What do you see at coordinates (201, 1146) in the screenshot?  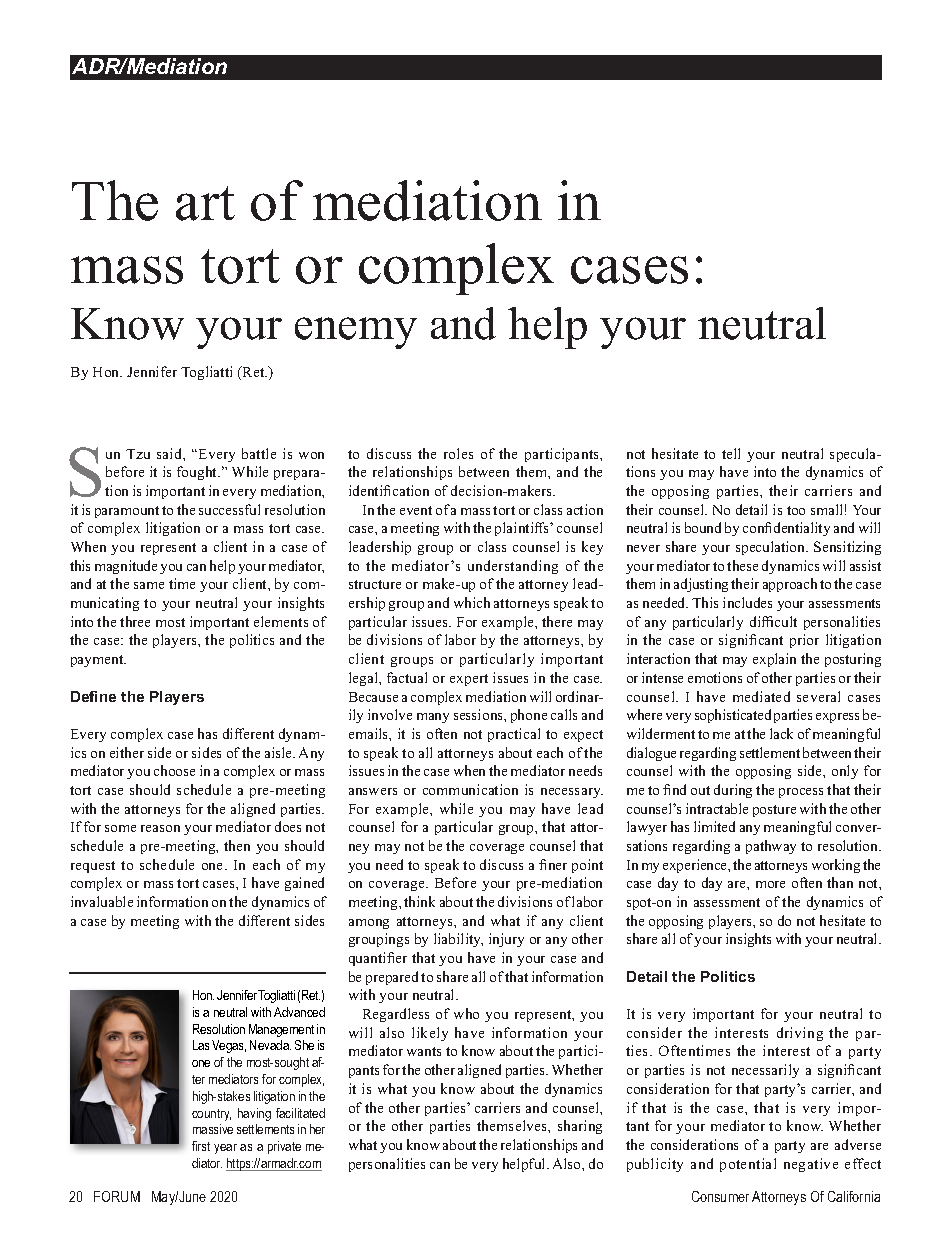 I see `first` at bounding box center [201, 1146].
